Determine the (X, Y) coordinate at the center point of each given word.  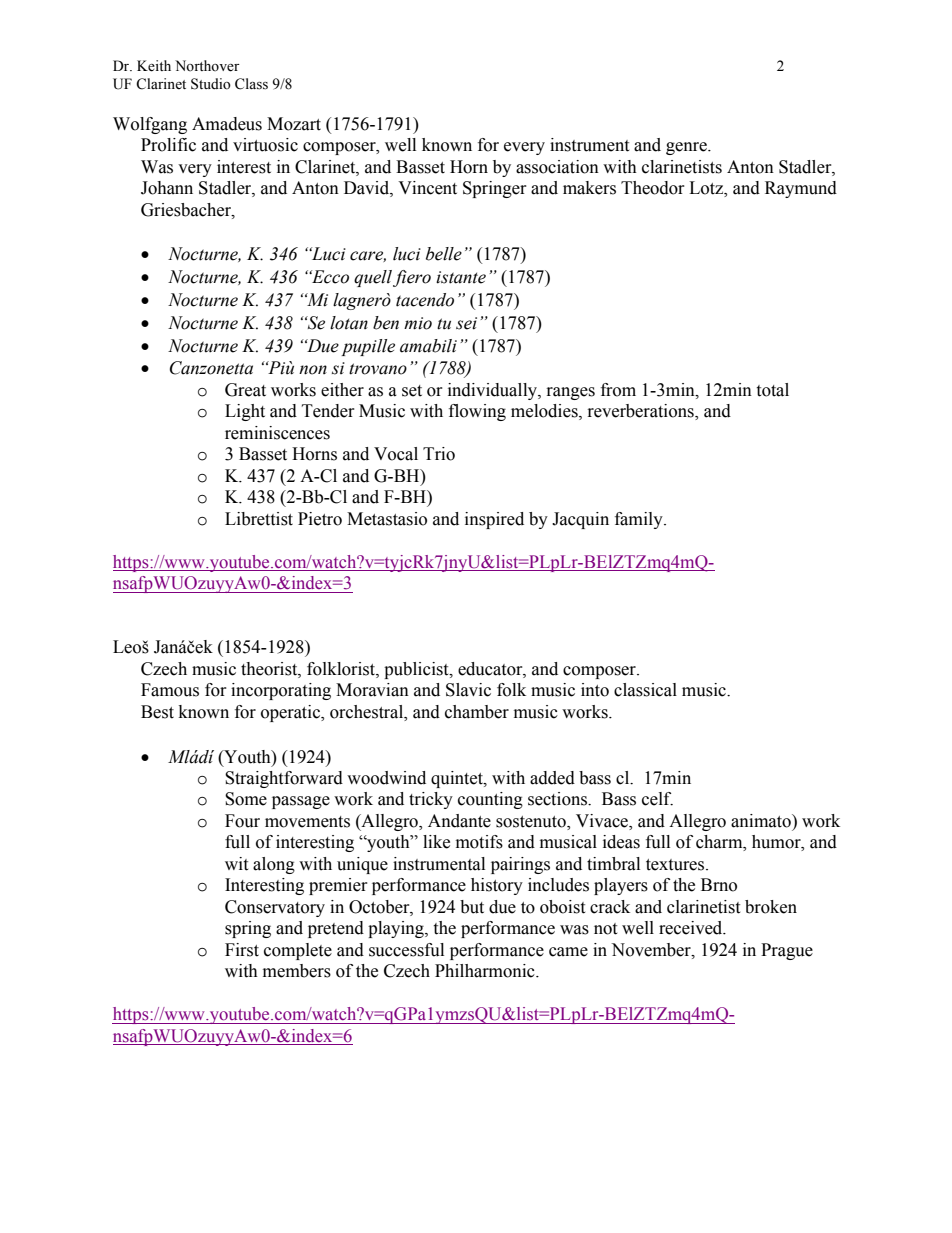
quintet (458, 779)
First (242, 950)
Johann (167, 188)
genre (687, 148)
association (557, 167)
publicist (417, 670)
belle (444, 254)
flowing (477, 412)
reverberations (642, 412)
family (640, 520)
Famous (170, 690)
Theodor (653, 188)
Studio (211, 84)
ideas (621, 842)
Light (245, 412)
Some (246, 799)
